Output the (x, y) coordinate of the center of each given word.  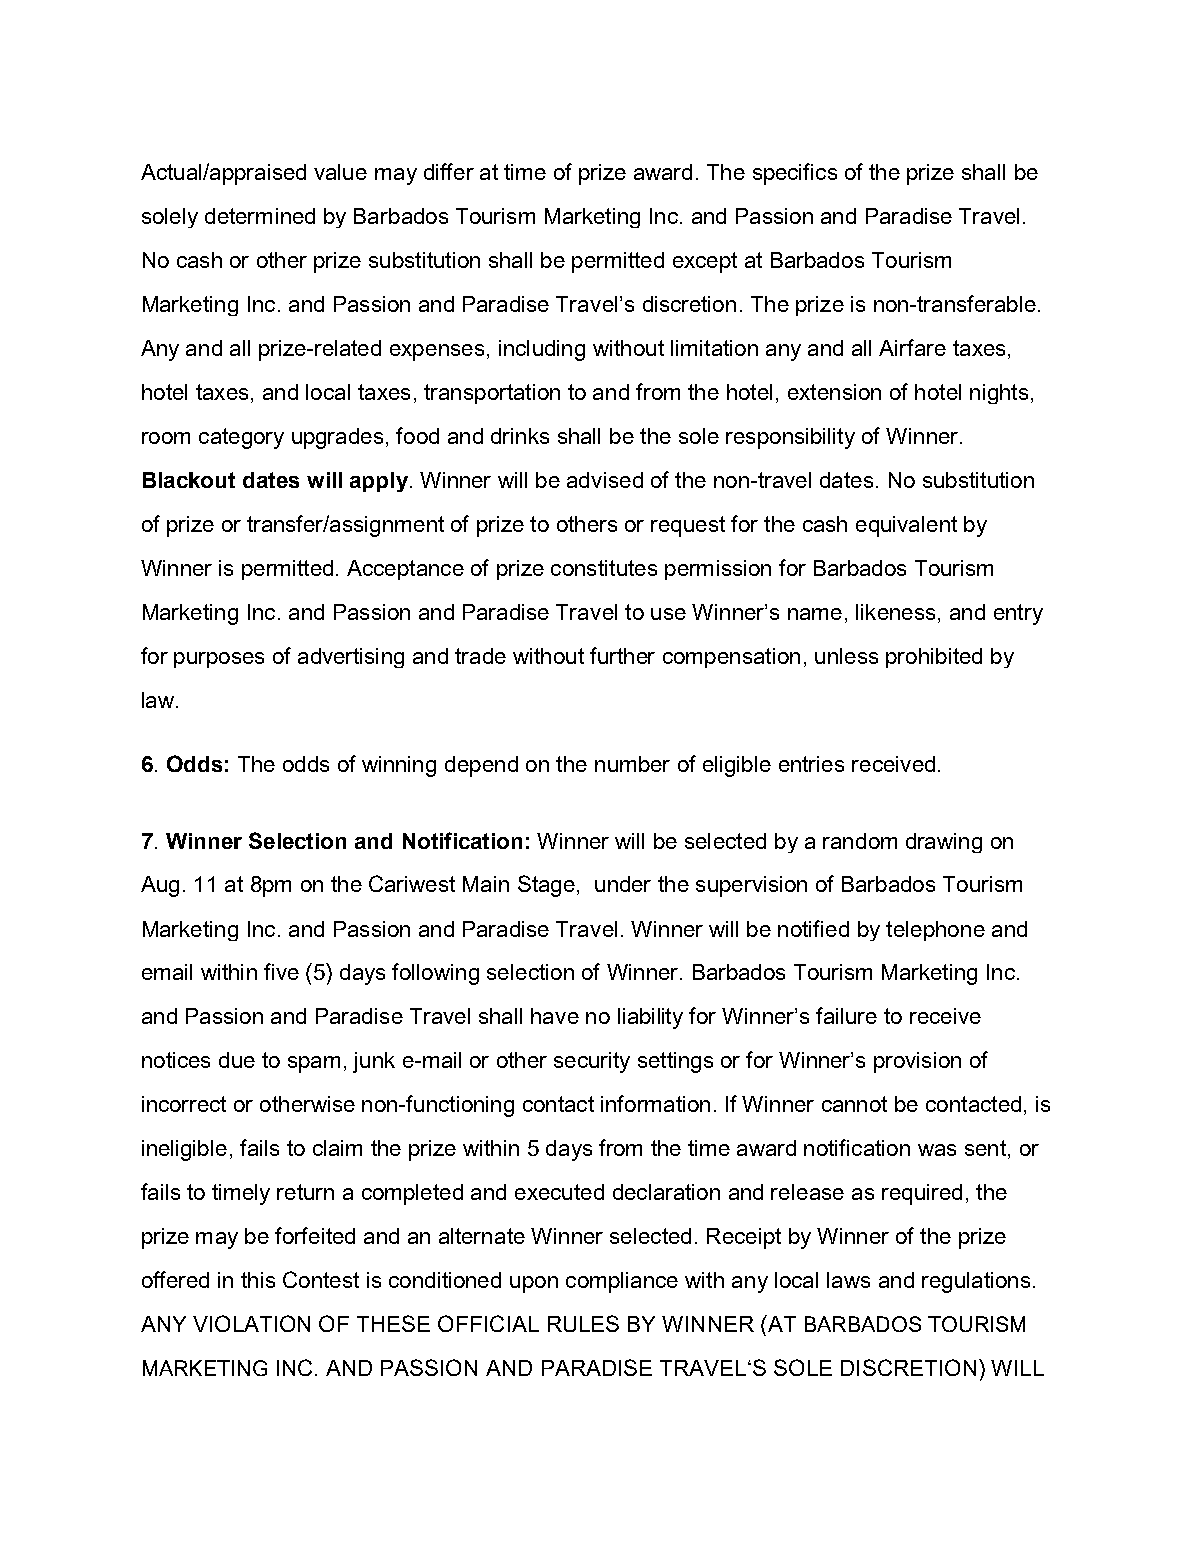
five (281, 971)
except (705, 262)
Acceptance (405, 570)
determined (260, 216)
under (623, 884)
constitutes (604, 568)
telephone (935, 931)
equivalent (906, 526)
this (258, 1280)
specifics (795, 174)
